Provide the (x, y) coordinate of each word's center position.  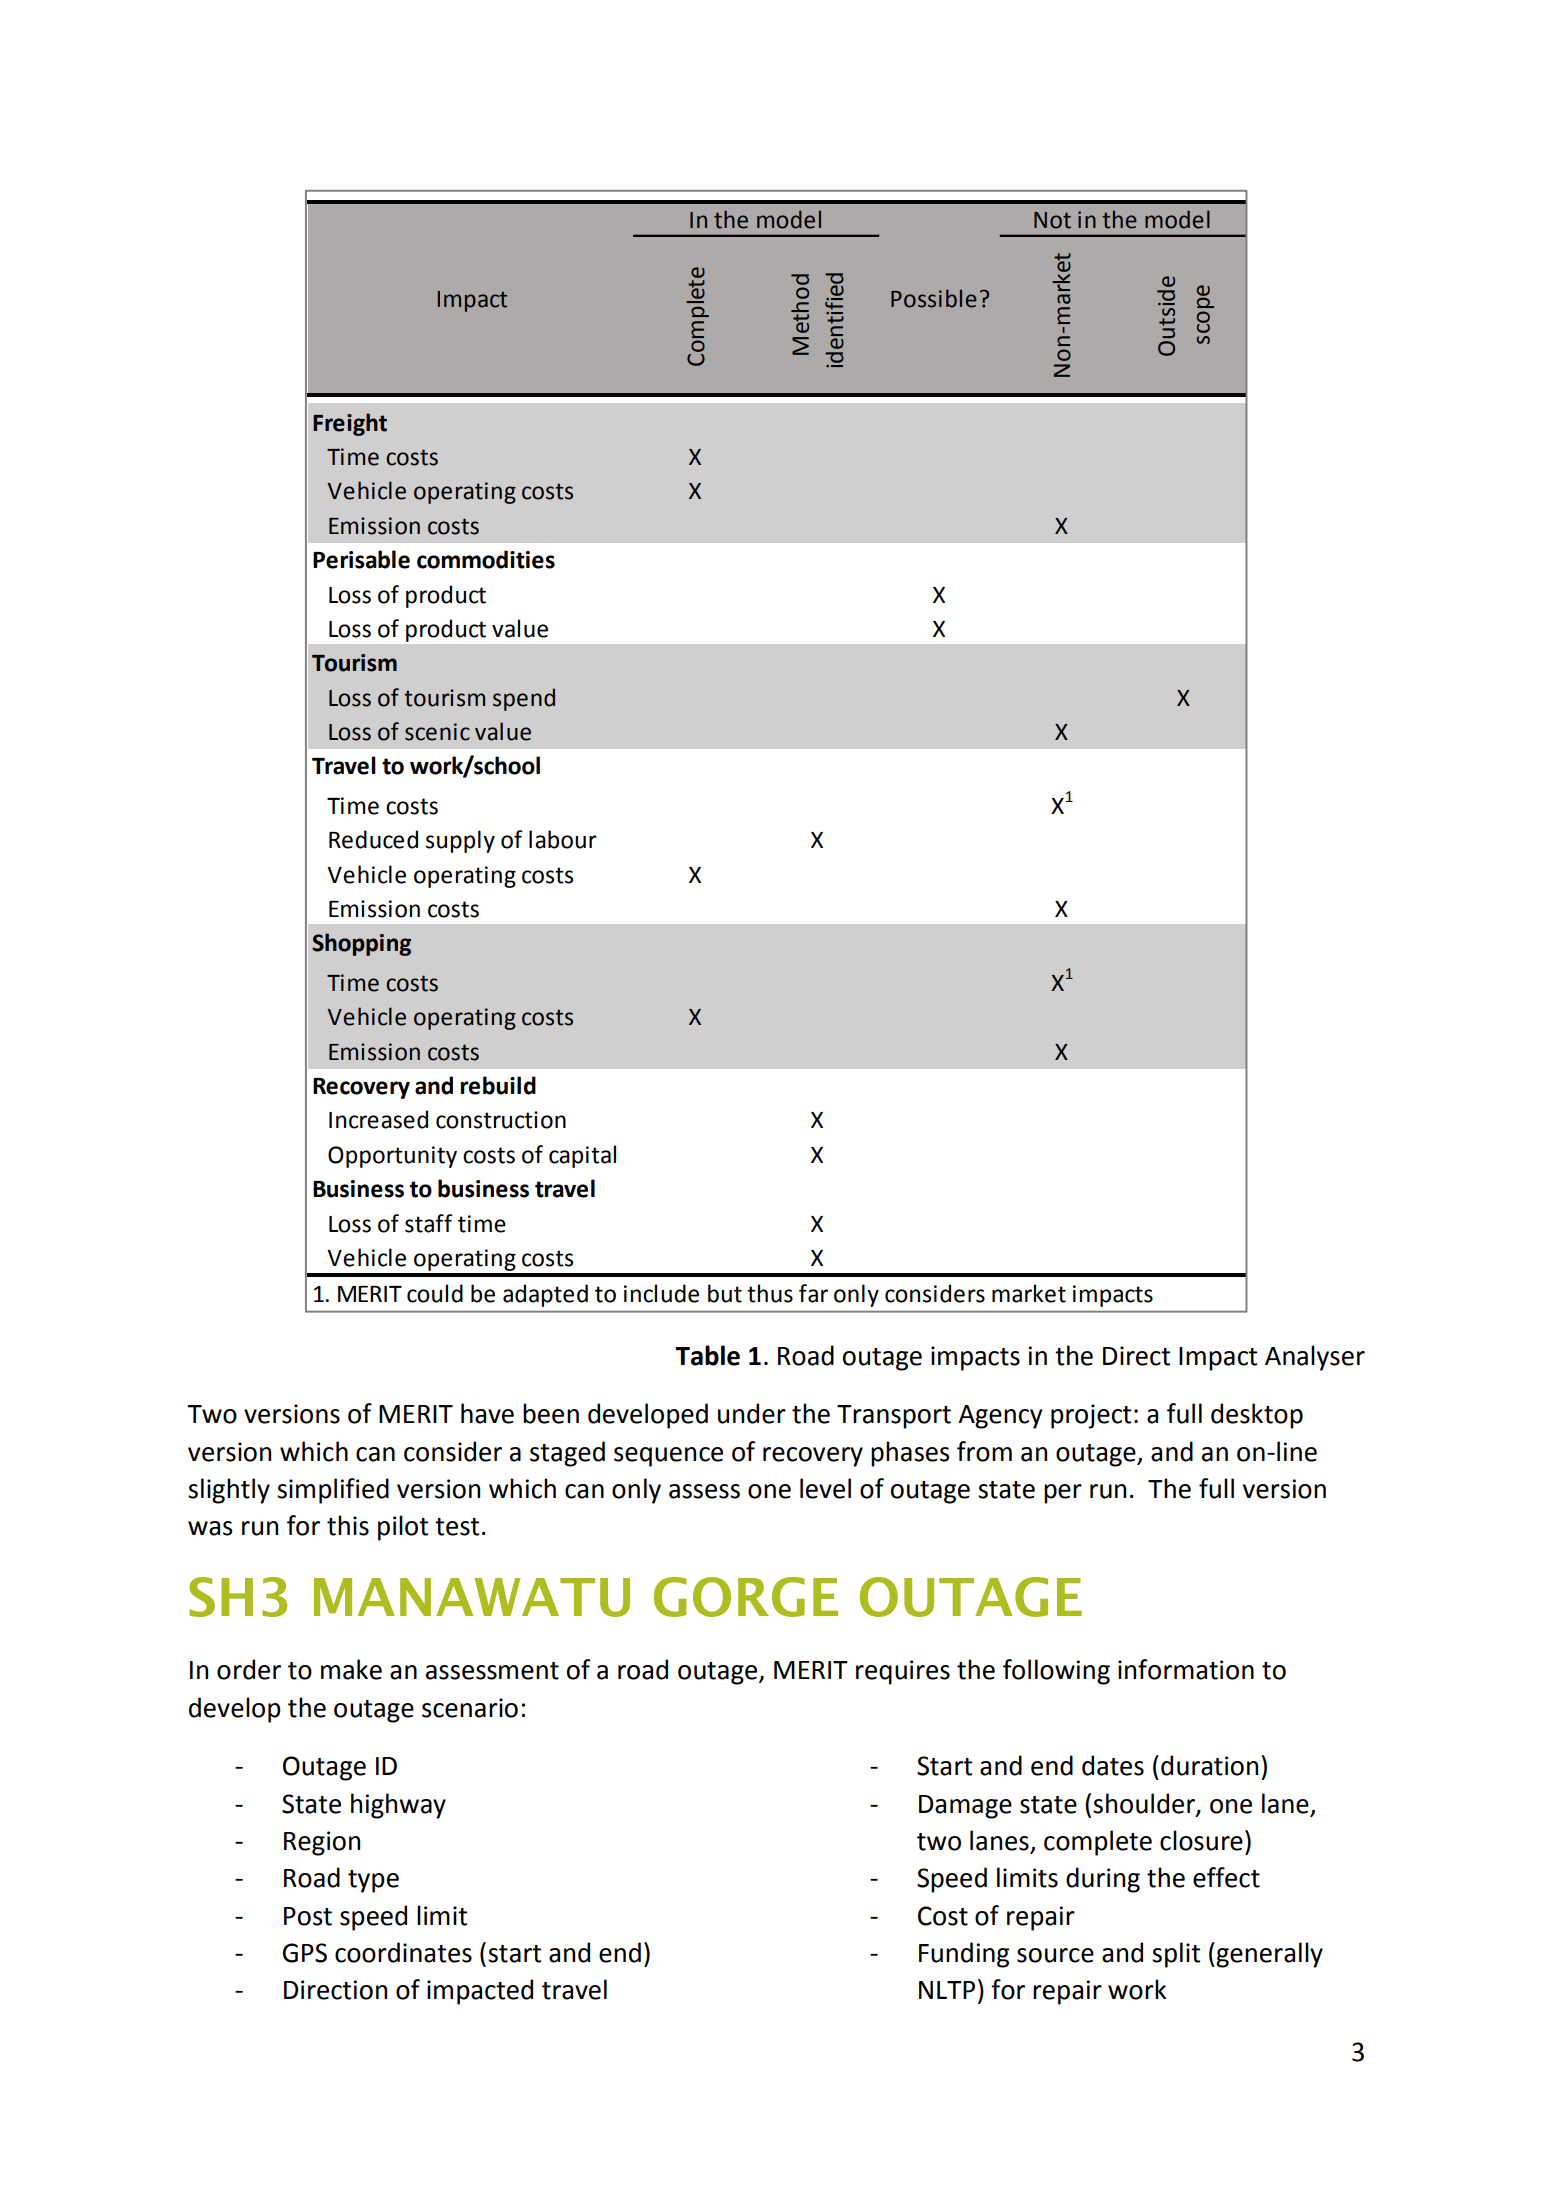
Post (308, 1916)
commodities (486, 559)
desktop (1257, 1416)
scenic (437, 732)
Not (1052, 220)
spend (524, 699)
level (825, 1488)
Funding (964, 1955)
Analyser (1315, 1358)
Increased (378, 1119)
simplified (333, 1491)
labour (563, 839)
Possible (934, 298)
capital (582, 1156)
